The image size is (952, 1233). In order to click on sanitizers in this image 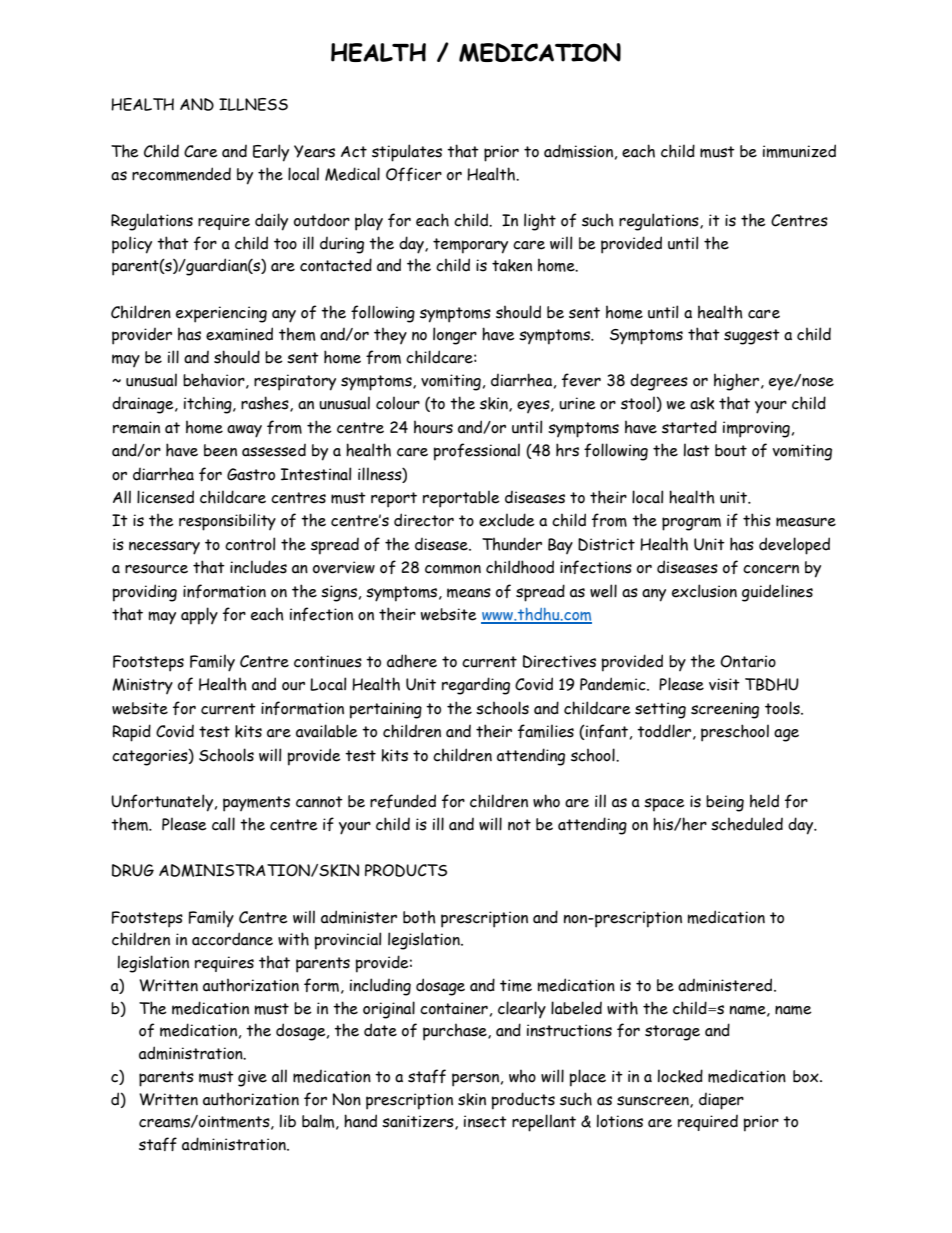, I will do `click(419, 1122)`.
